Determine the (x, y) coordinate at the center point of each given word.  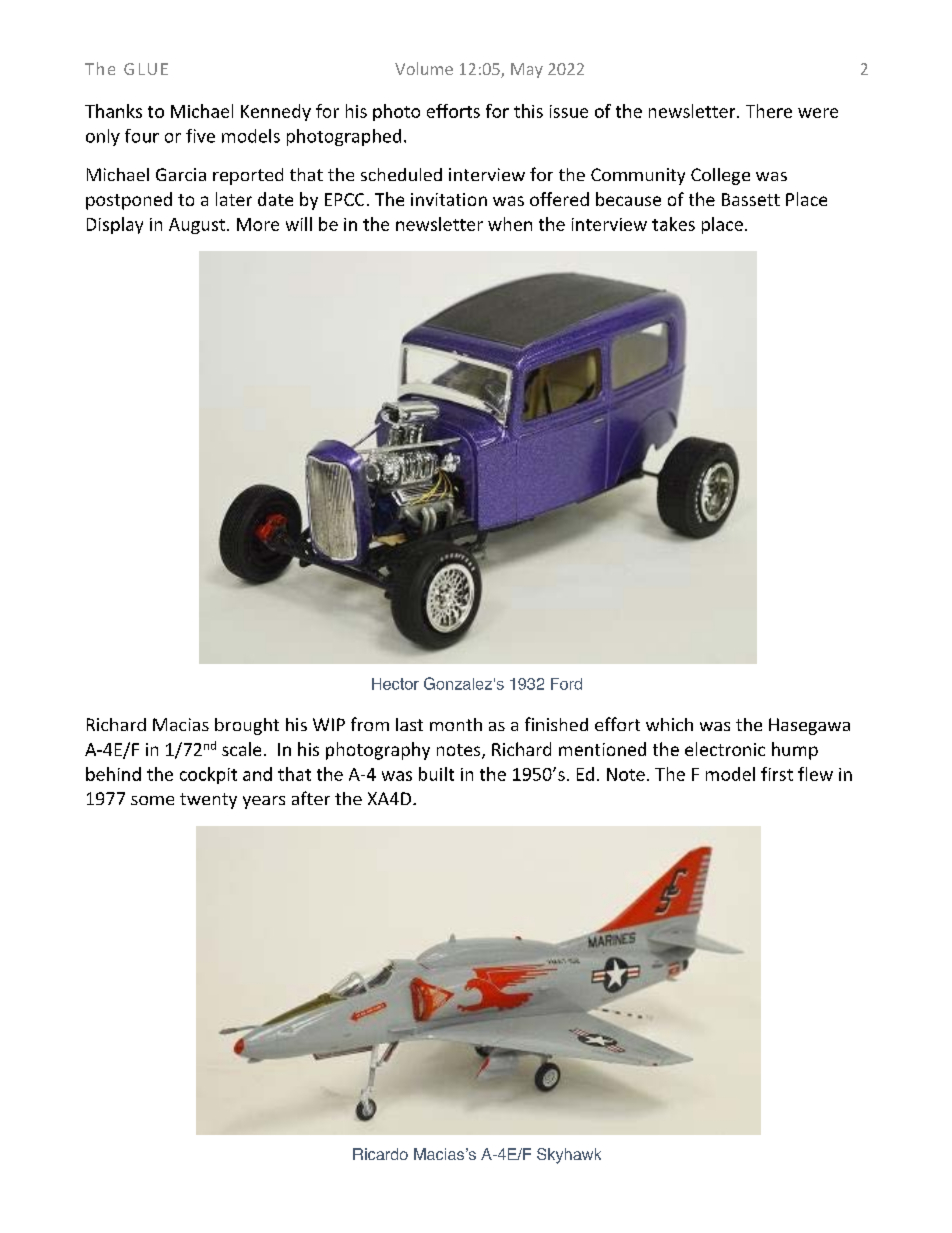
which (669, 724)
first (777, 774)
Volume (424, 68)
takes (673, 224)
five (200, 136)
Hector (395, 684)
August (197, 226)
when (510, 224)
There (769, 111)
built (436, 774)
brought (247, 726)
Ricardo (380, 1154)
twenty (208, 801)
